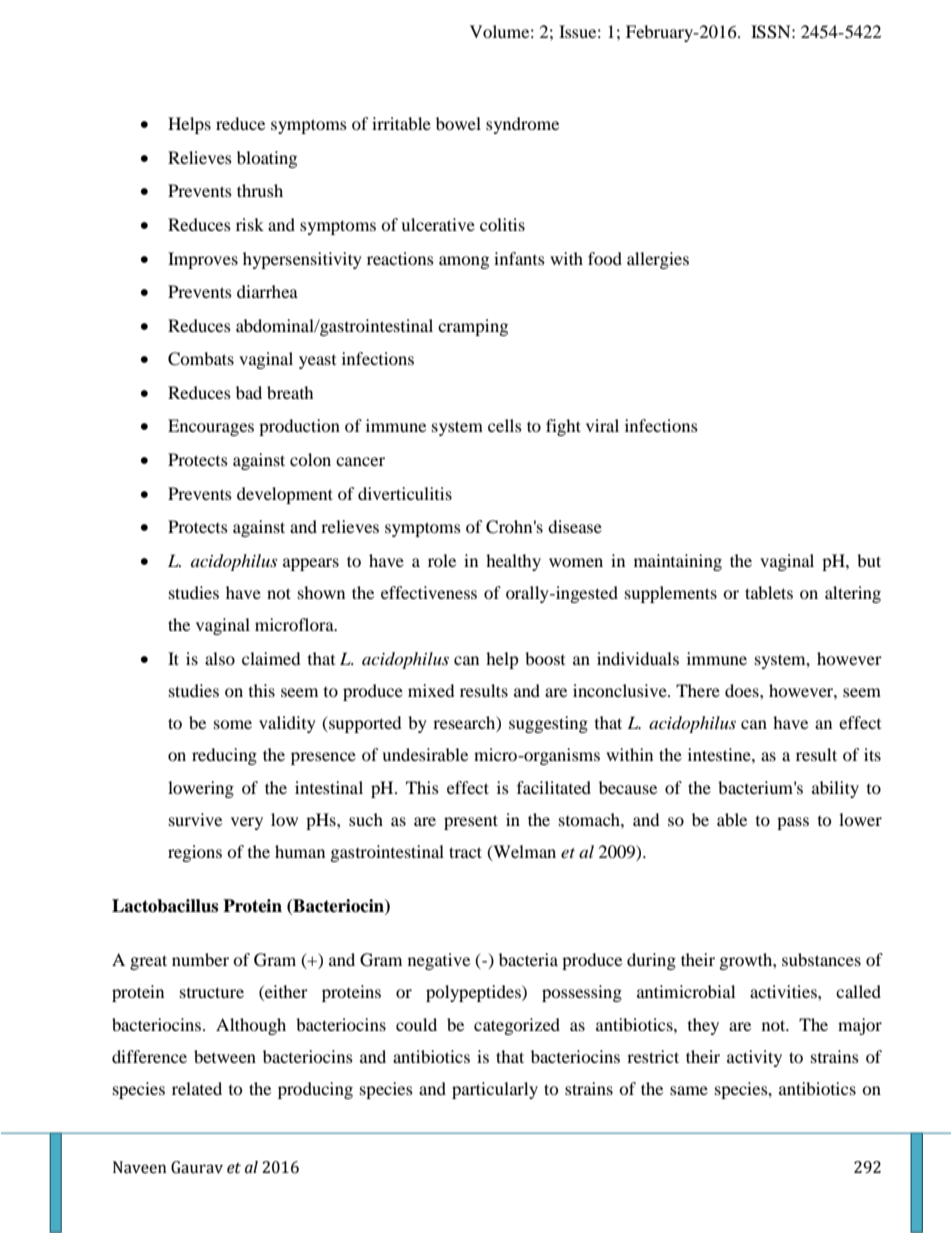  What do you see at coordinates (267, 159) in the image?
I see `bloating` at bounding box center [267, 159].
